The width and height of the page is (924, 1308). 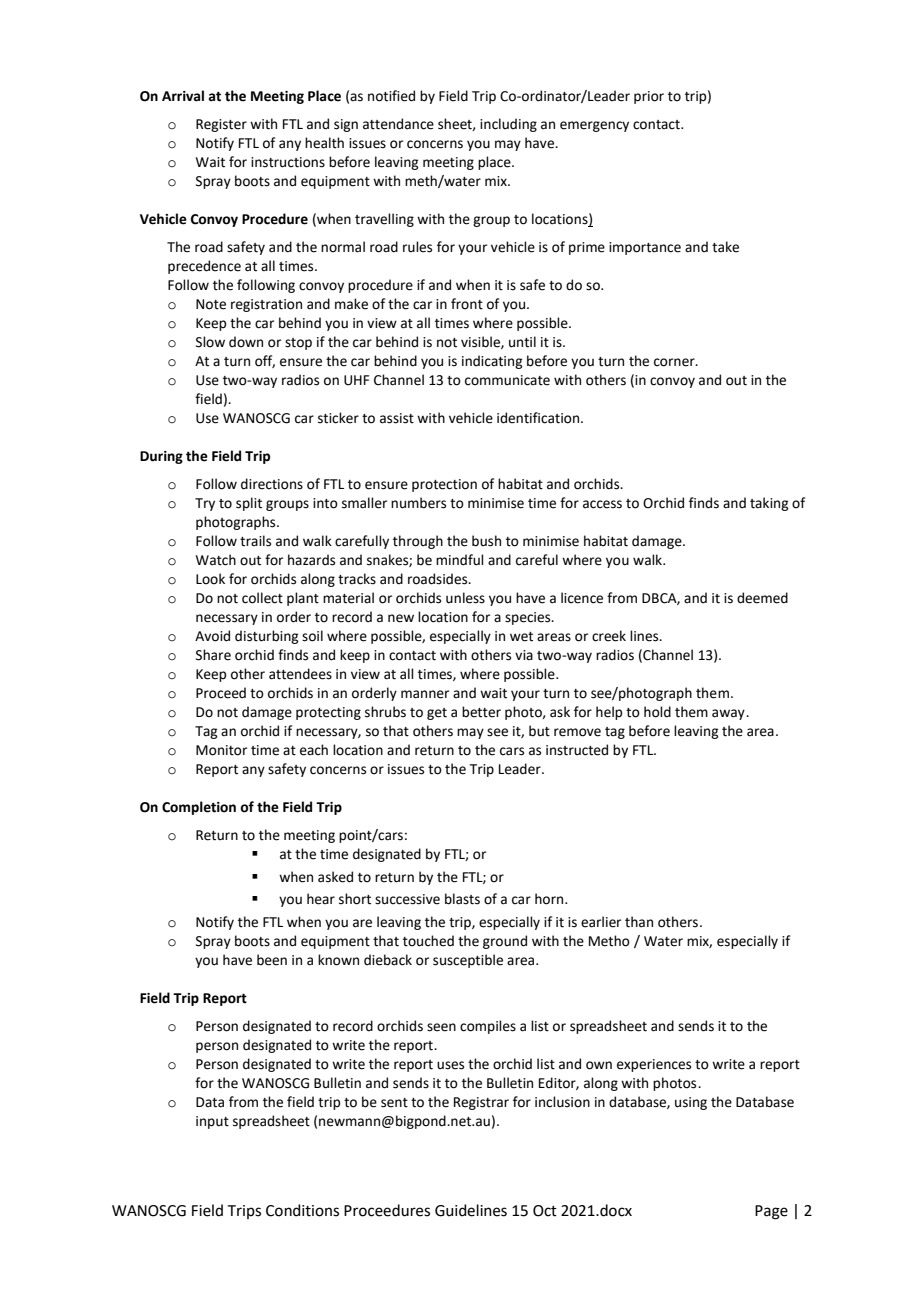 What do you see at coordinates (508, 125) in the page?
I see `including` at bounding box center [508, 125].
